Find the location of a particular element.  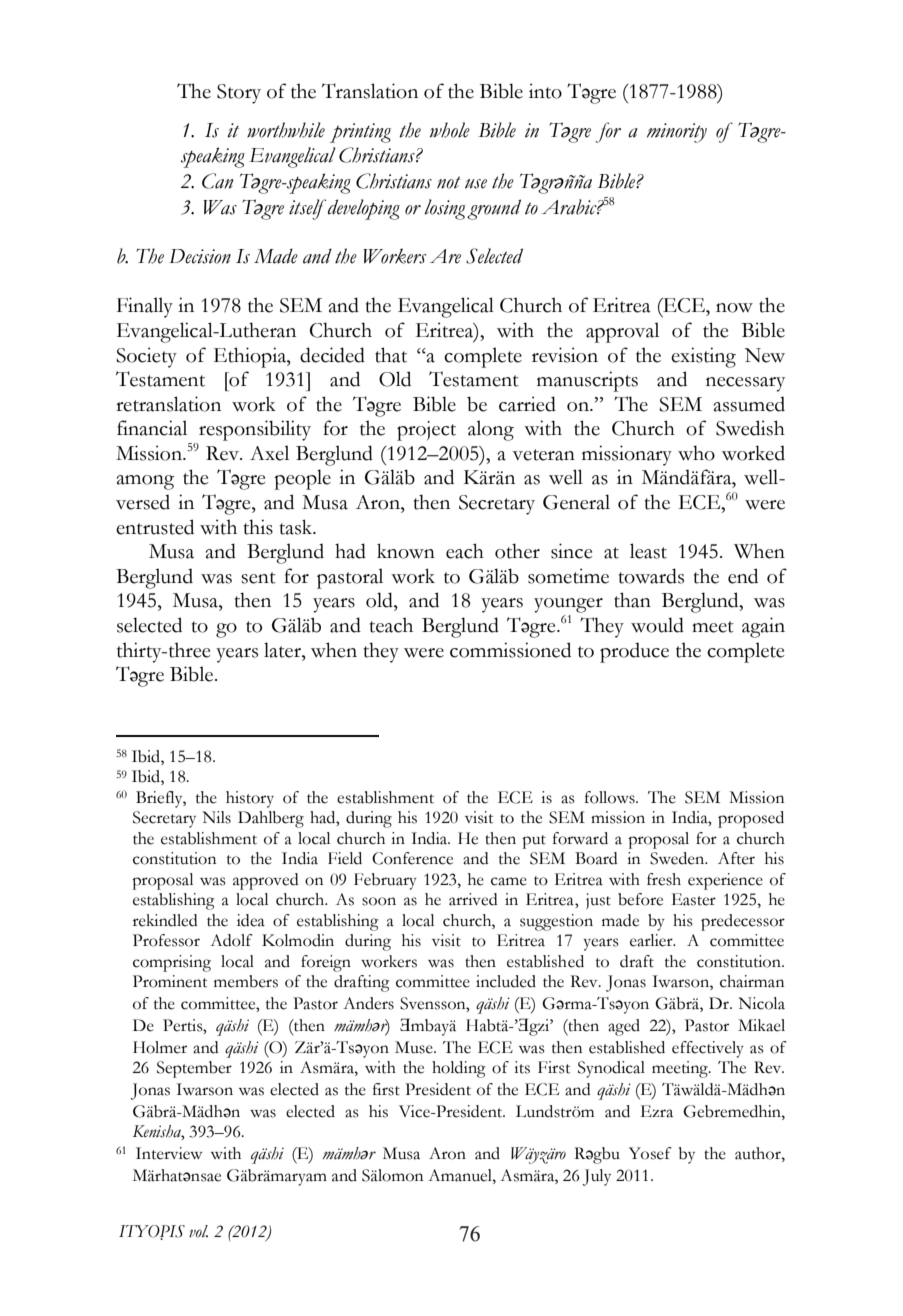

Resources is located at coordinates (225, 180).
